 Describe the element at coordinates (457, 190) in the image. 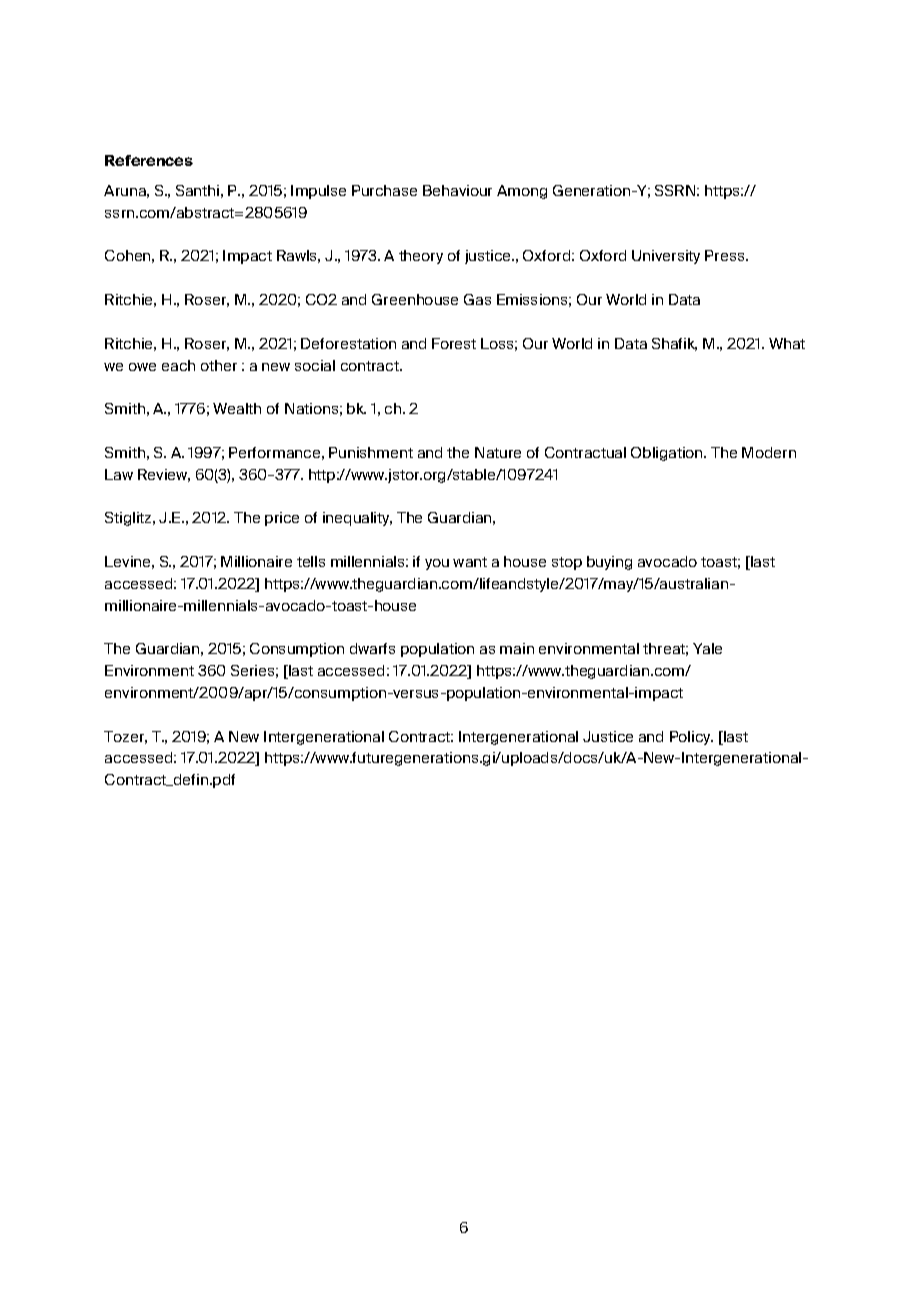

I see `Behaviour` at that location.
